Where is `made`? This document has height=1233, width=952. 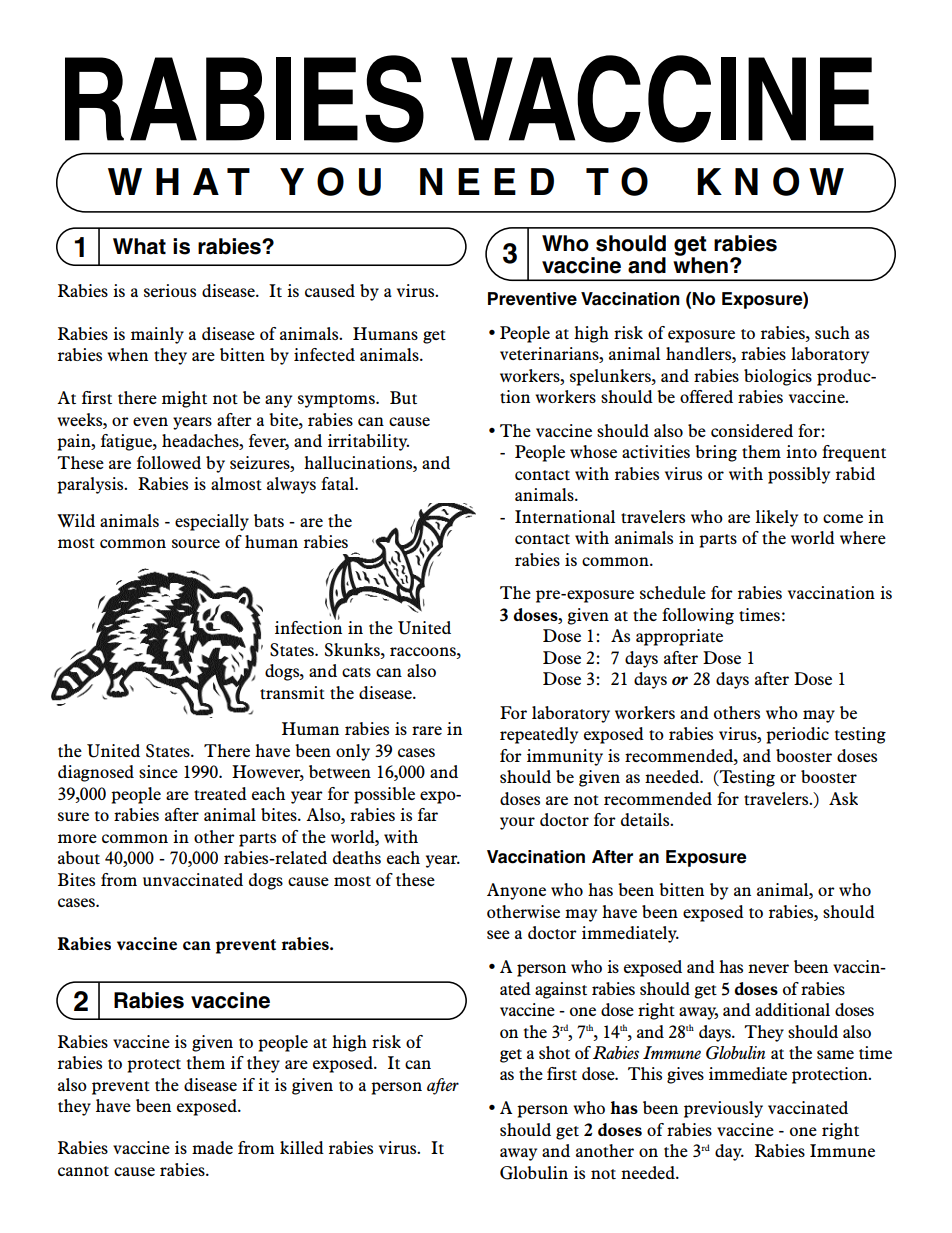 made is located at coordinates (212, 1147).
